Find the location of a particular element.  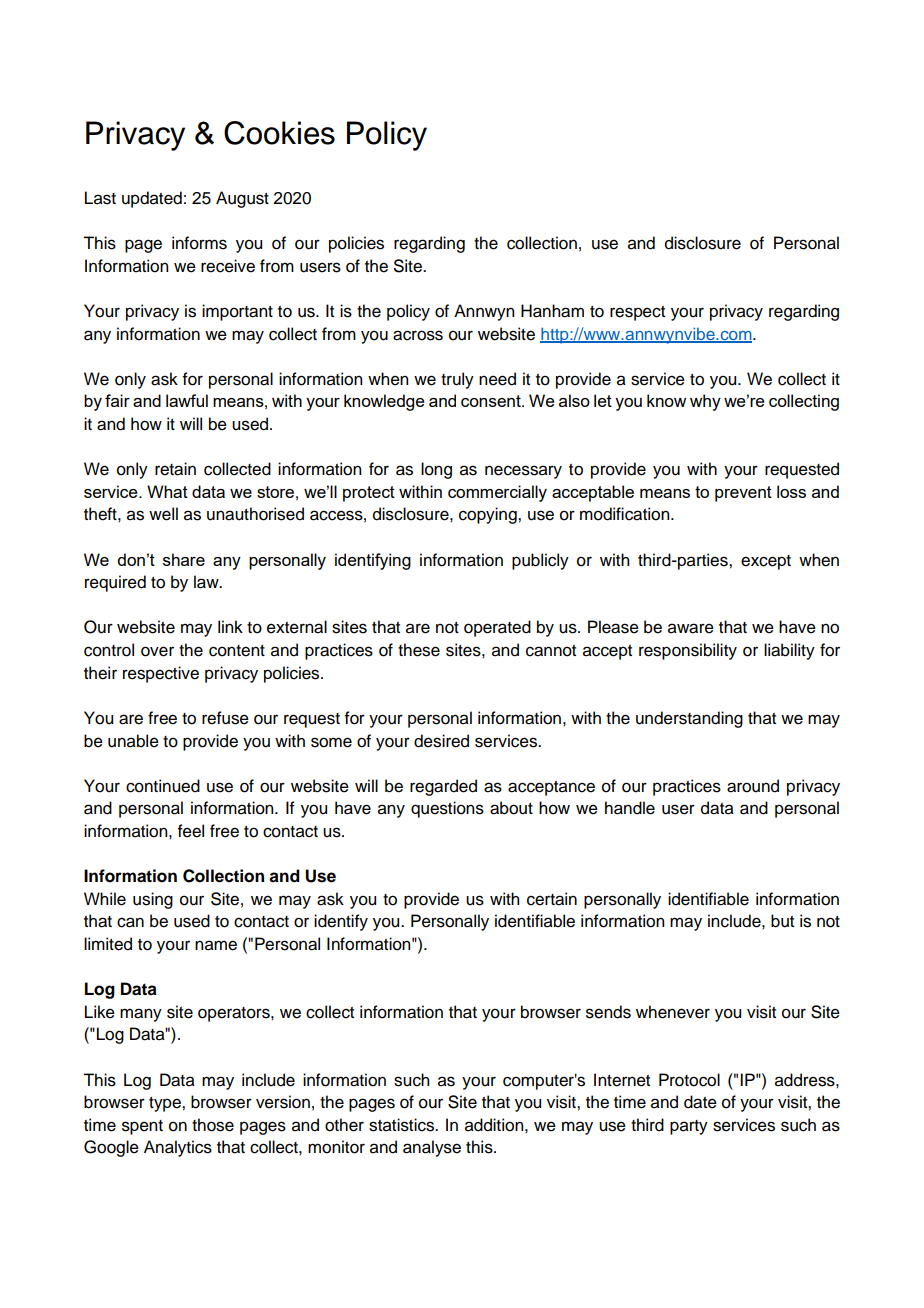

long is located at coordinates (436, 470).
